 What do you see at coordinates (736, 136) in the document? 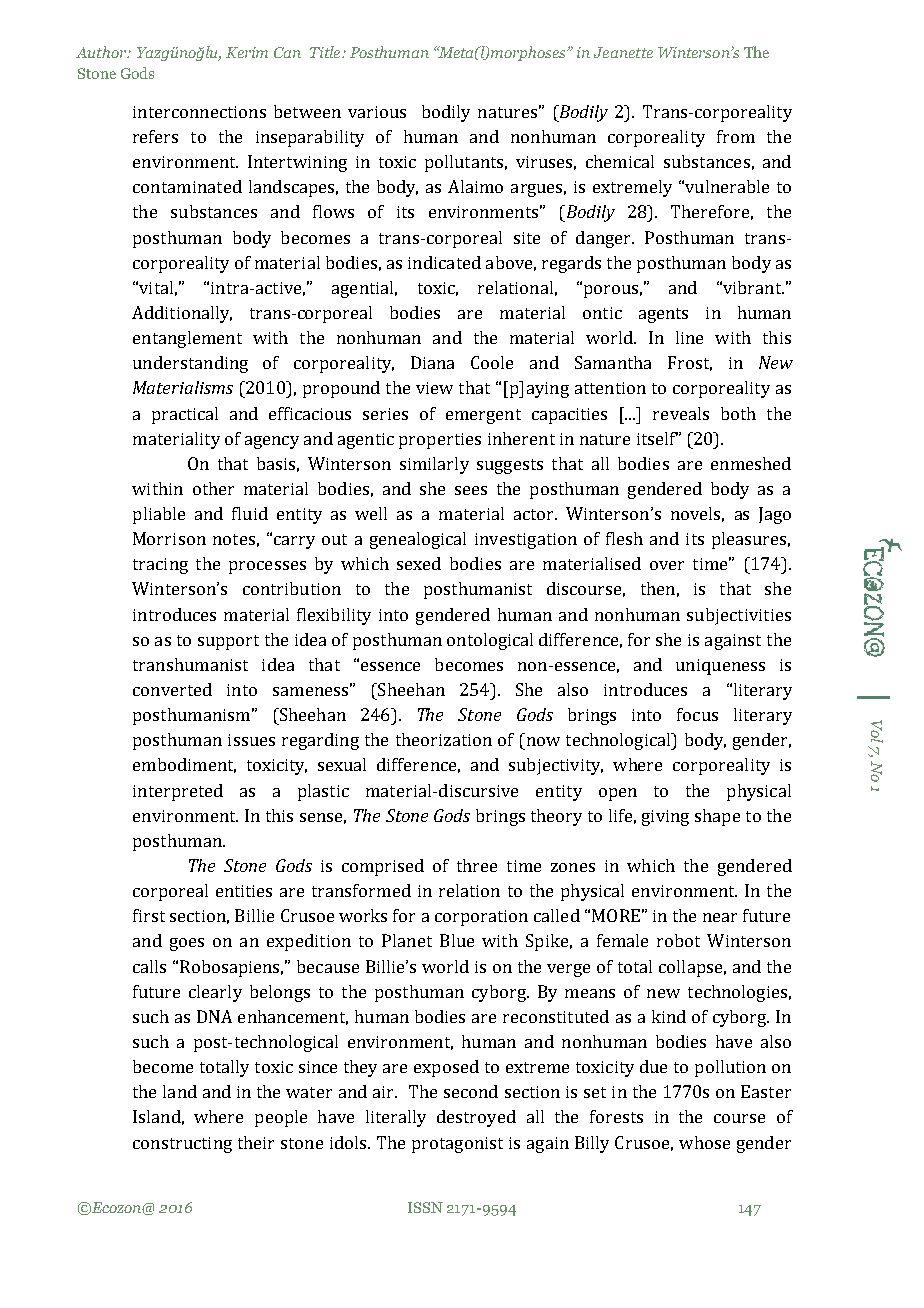
I see `from` at bounding box center [736, 136].
